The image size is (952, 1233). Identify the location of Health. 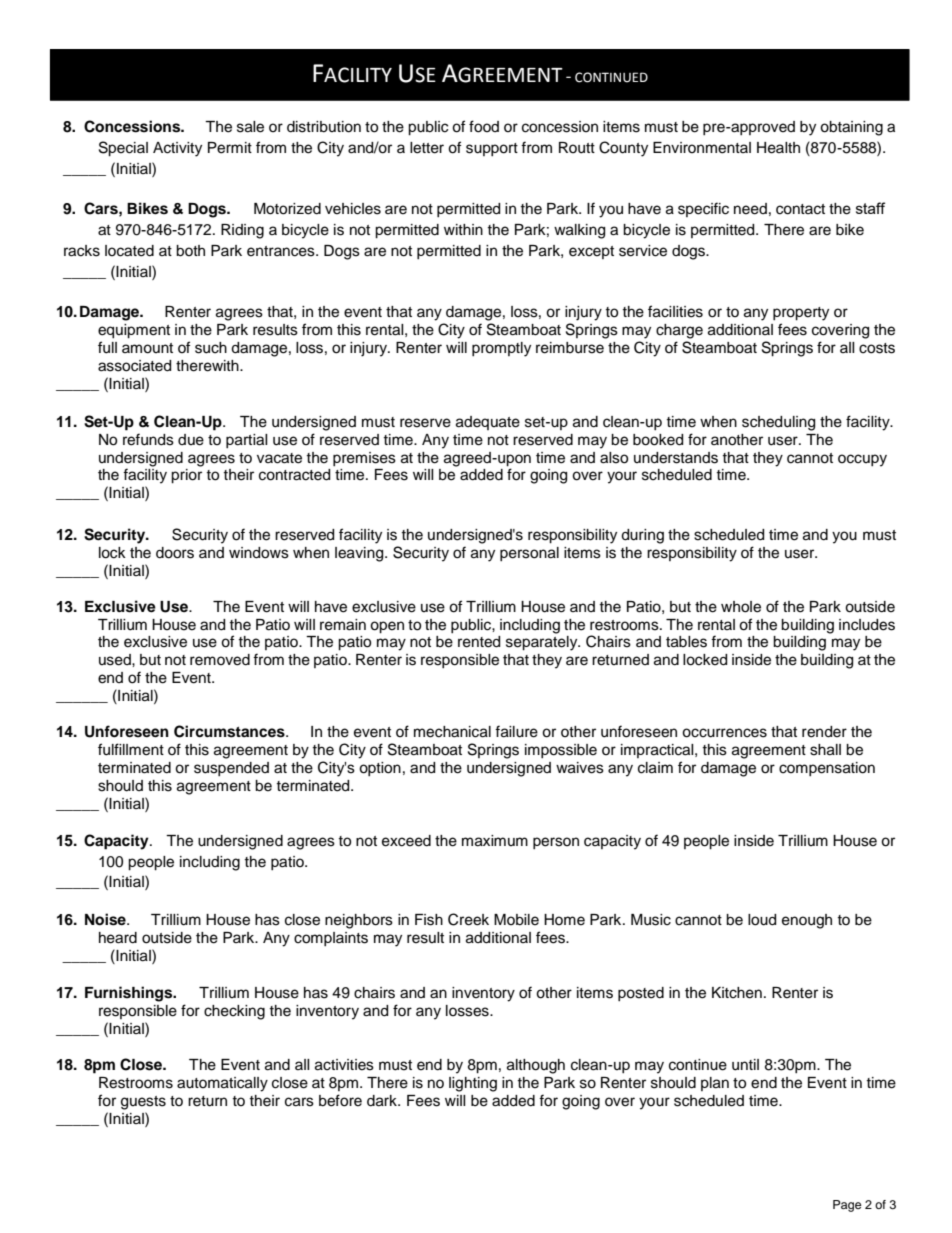
(778, 148).
